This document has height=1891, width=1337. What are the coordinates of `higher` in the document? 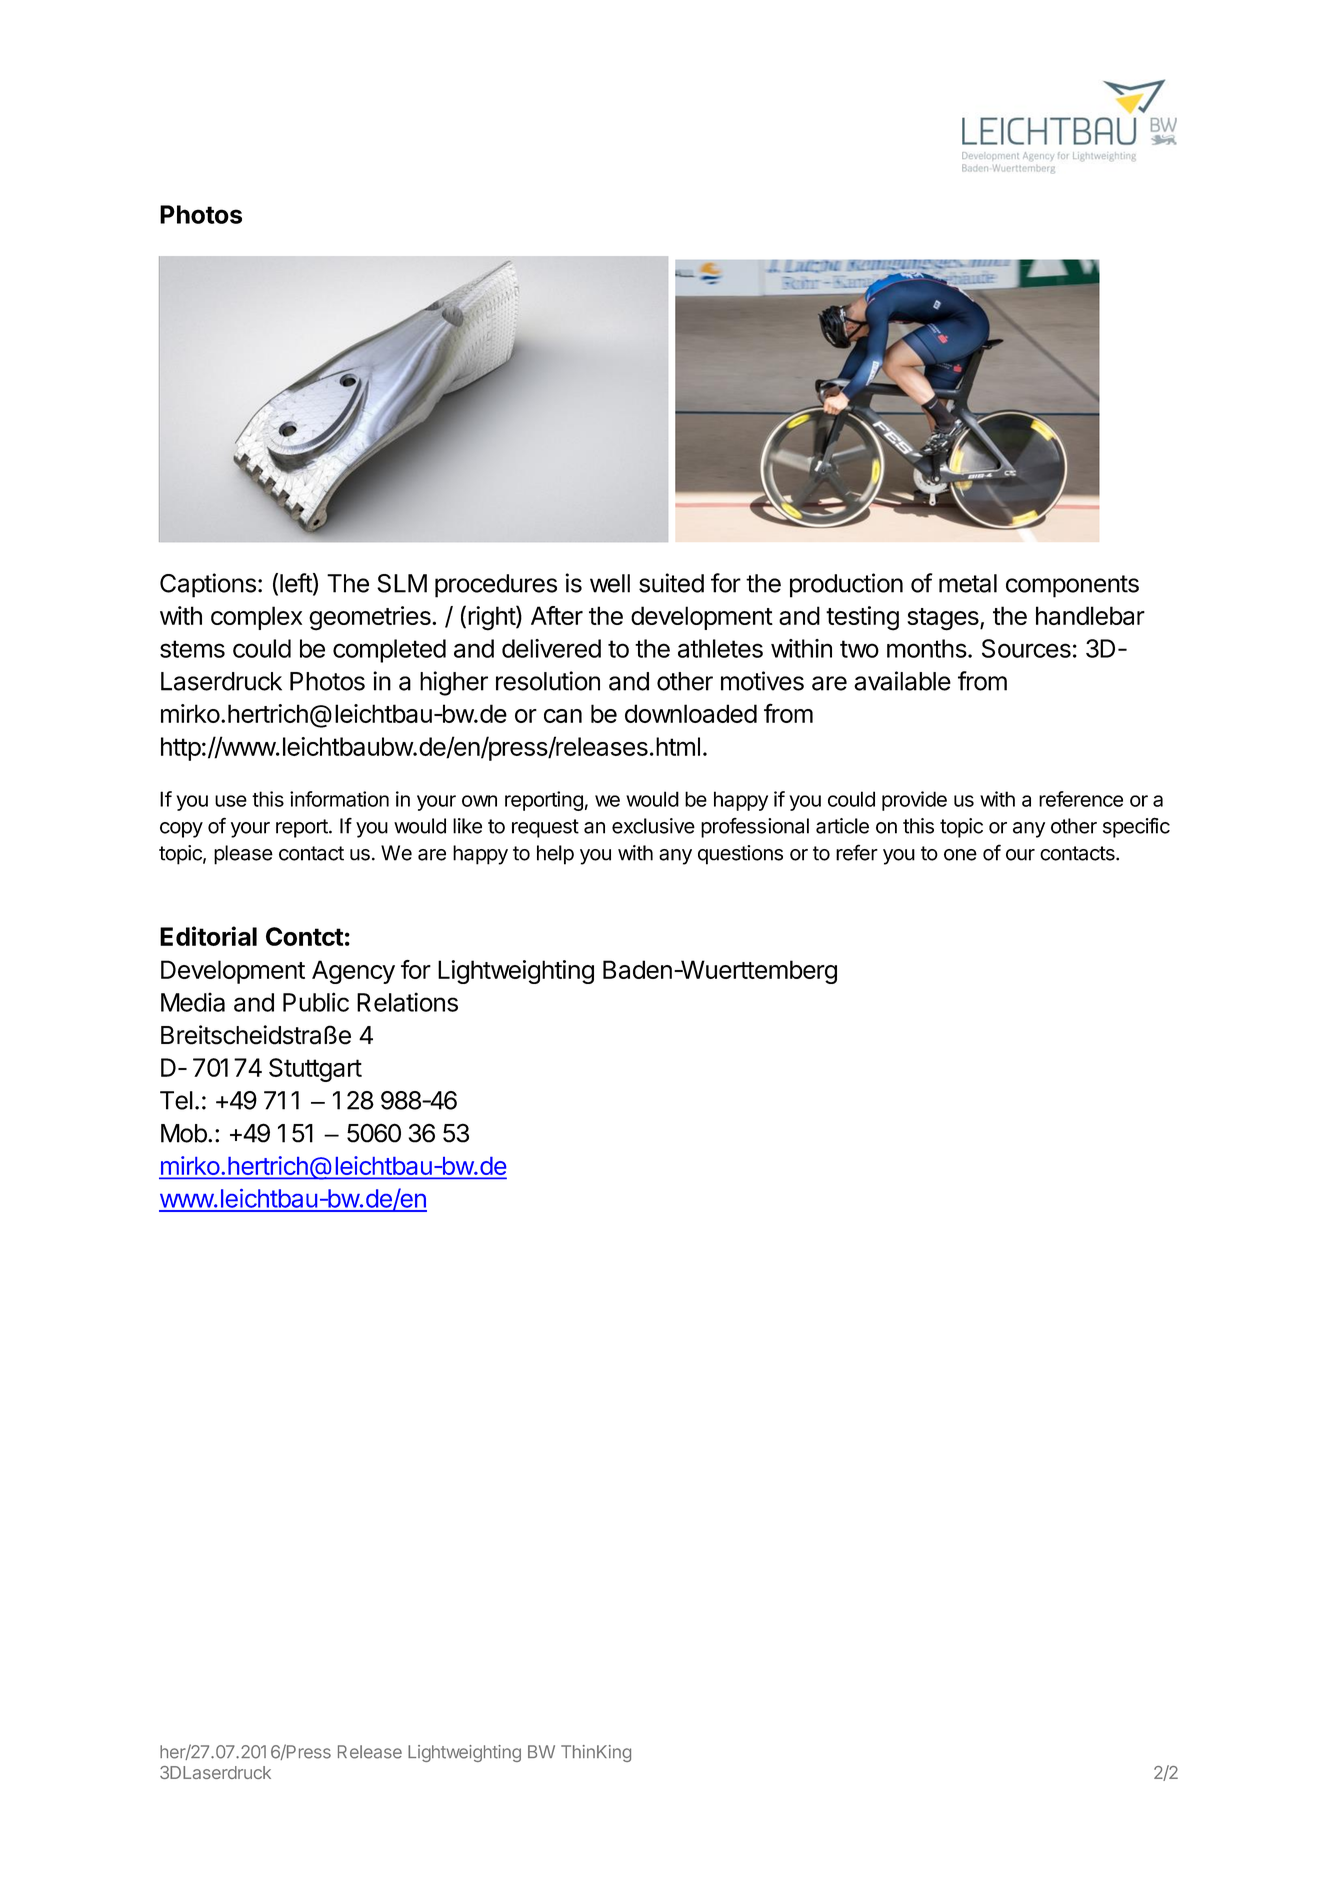 It's located at (454, 683).
